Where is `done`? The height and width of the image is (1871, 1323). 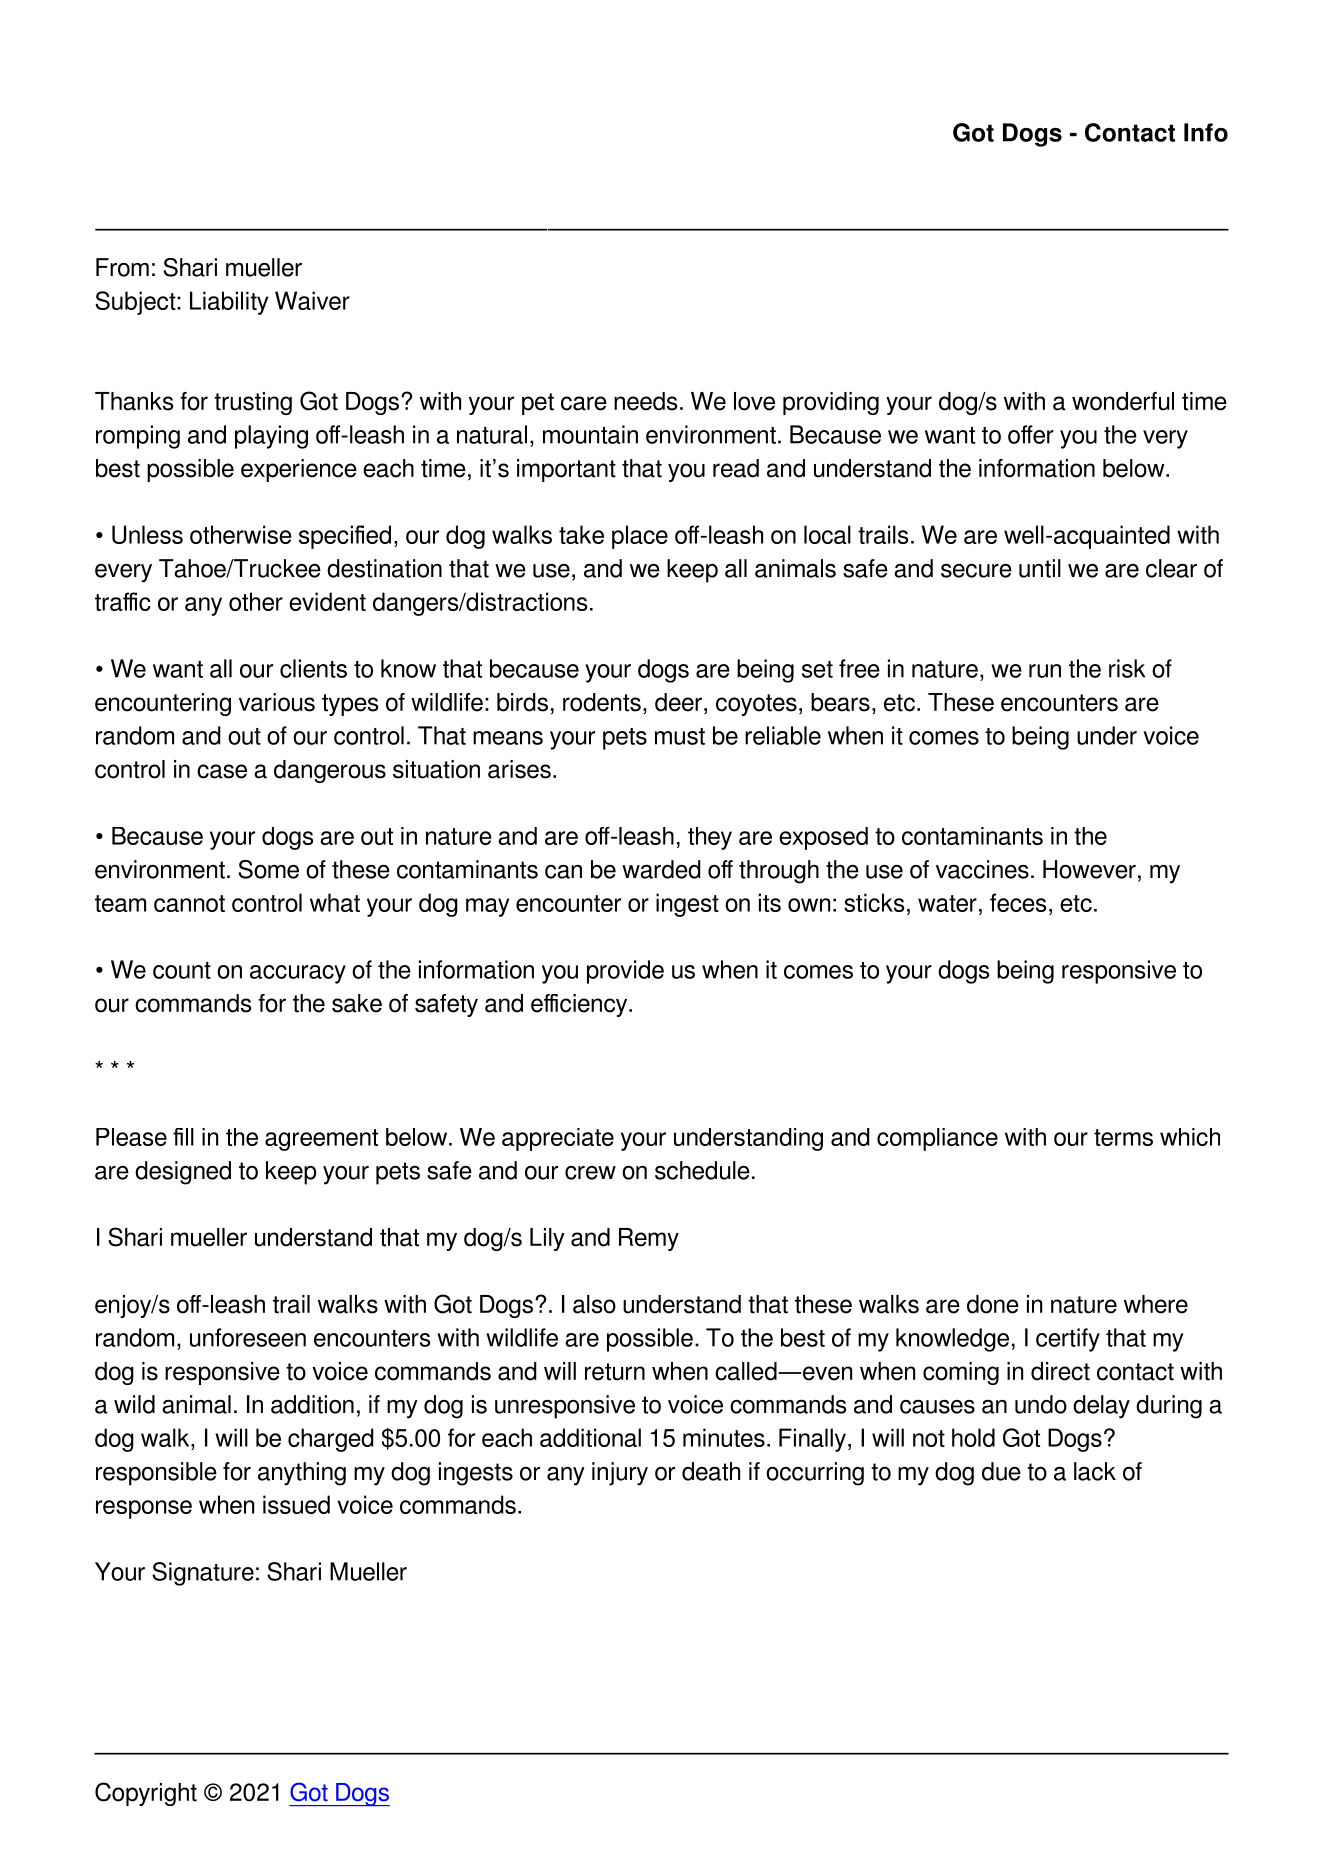 done is located at coordinates (993, 1304).
